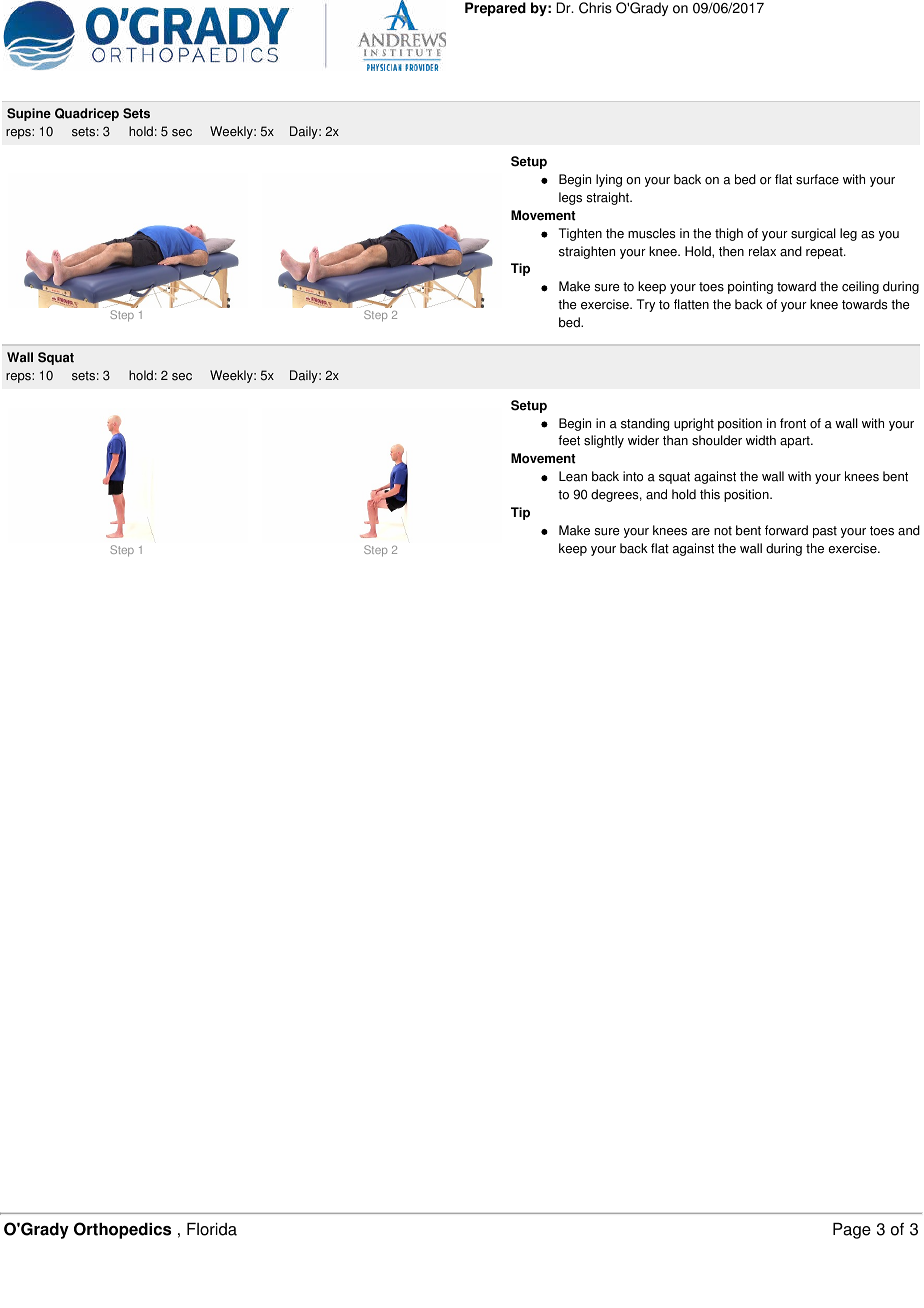  I want to click on Page, so click(852, 1231).
